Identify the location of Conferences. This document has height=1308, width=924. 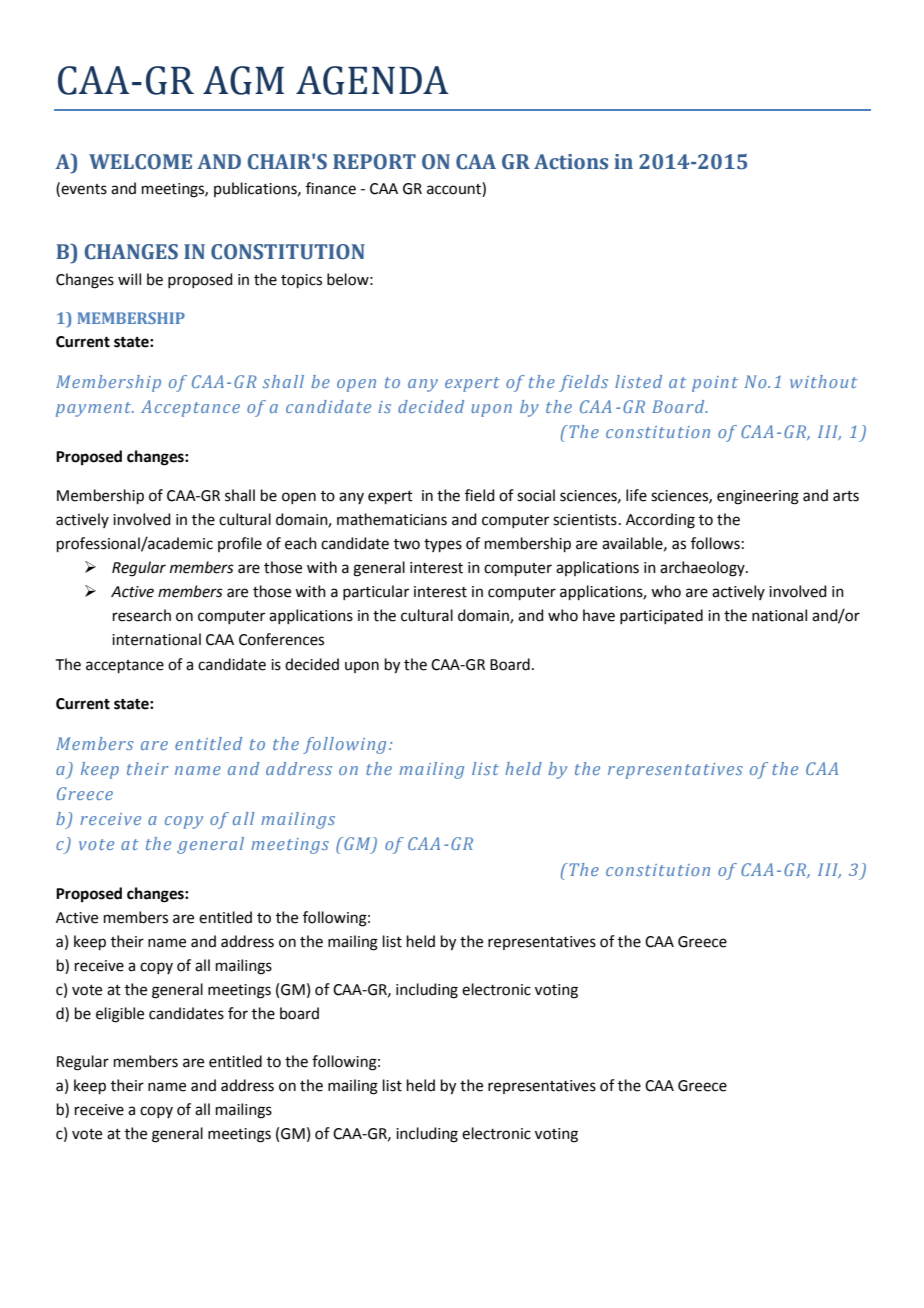
(281, 639).
